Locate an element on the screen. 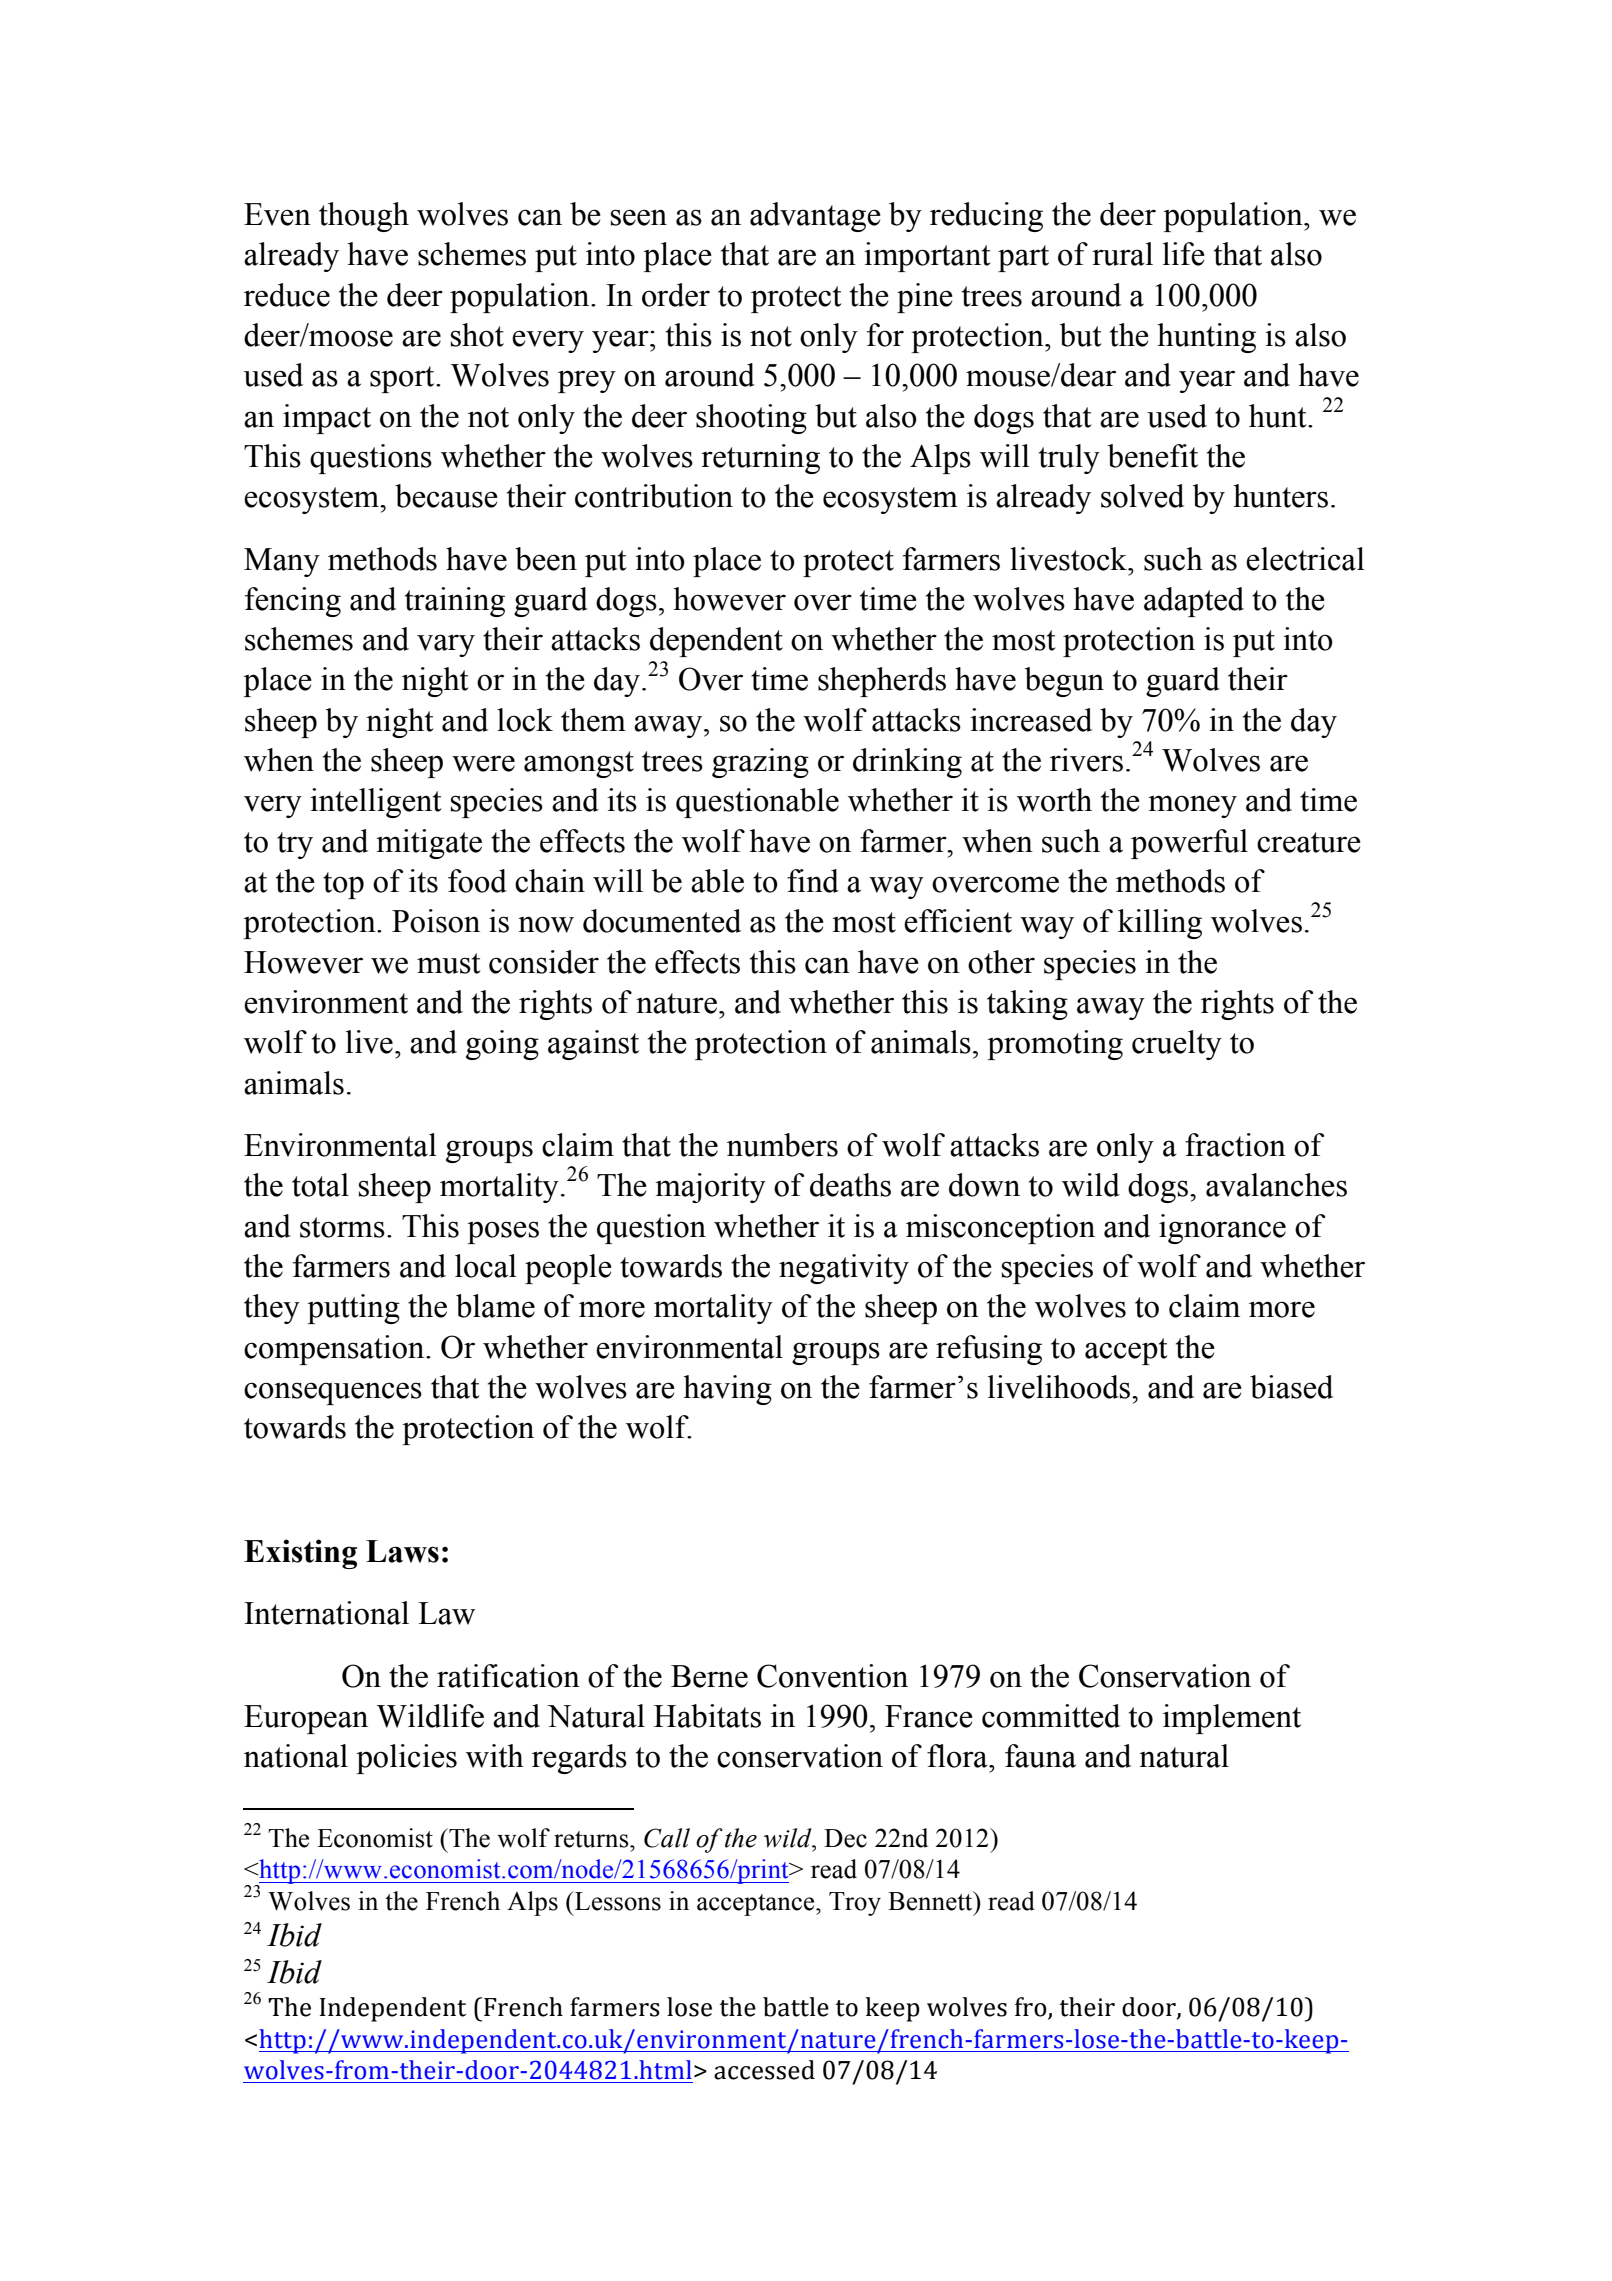 This screenshot has height=2281, width=1612. rural is located at coordinates (1122, 254).
